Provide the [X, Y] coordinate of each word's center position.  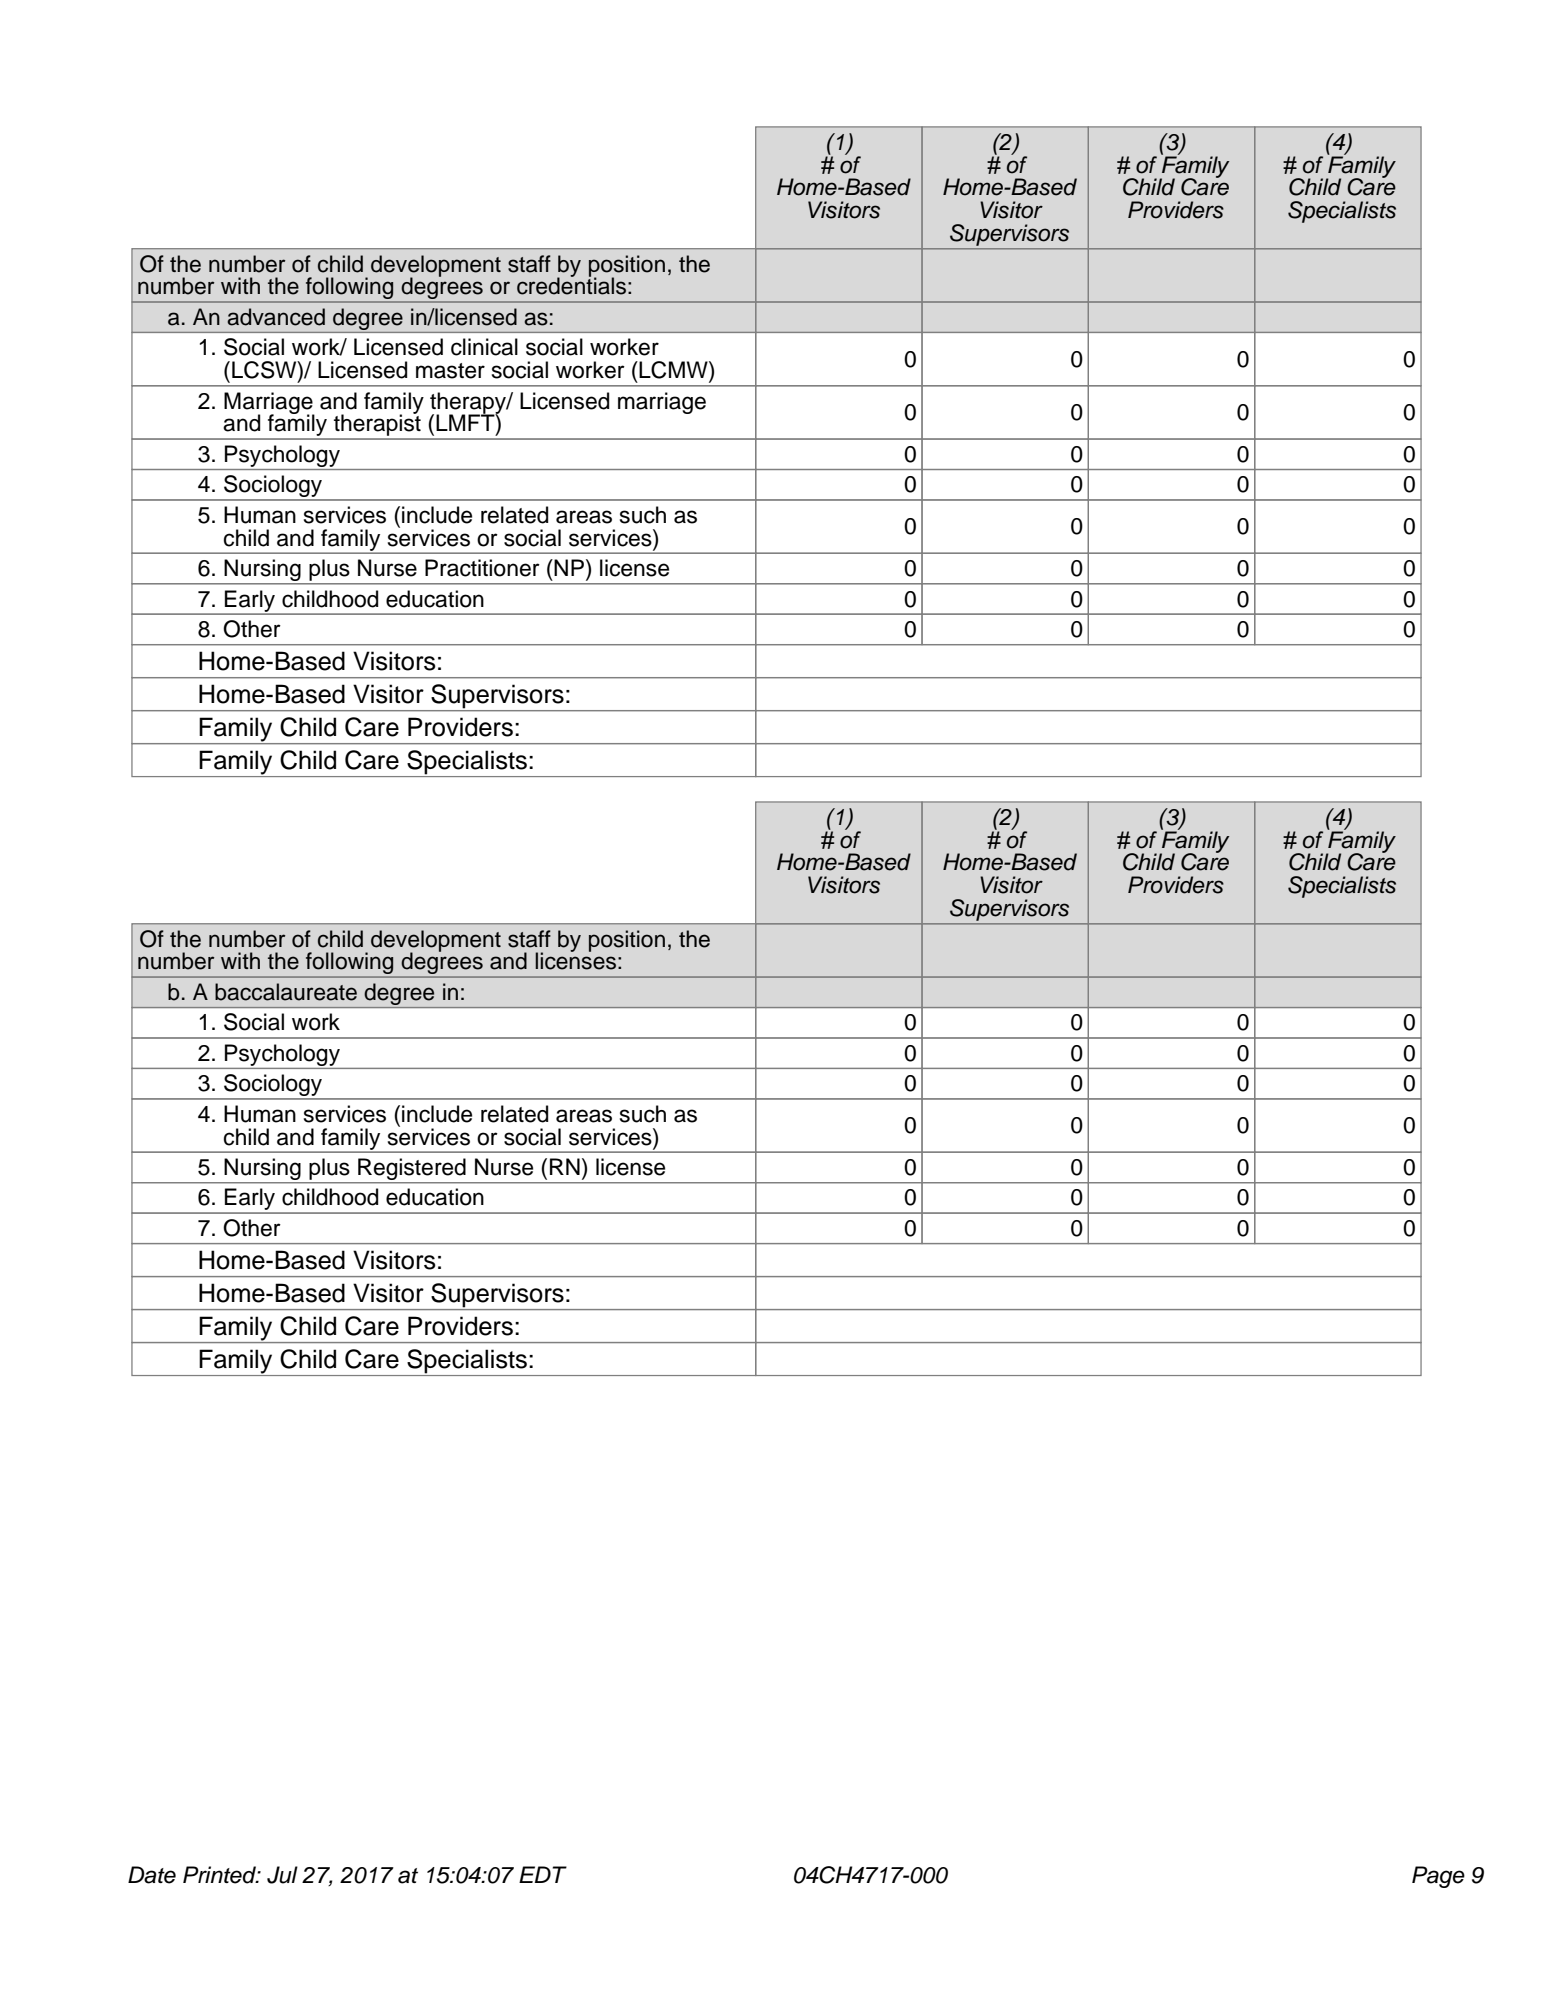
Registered [412, 1170]
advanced [276, 317]
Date [152, 1875]
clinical [484, 347]
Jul [282, 1875]
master [450, 371]
